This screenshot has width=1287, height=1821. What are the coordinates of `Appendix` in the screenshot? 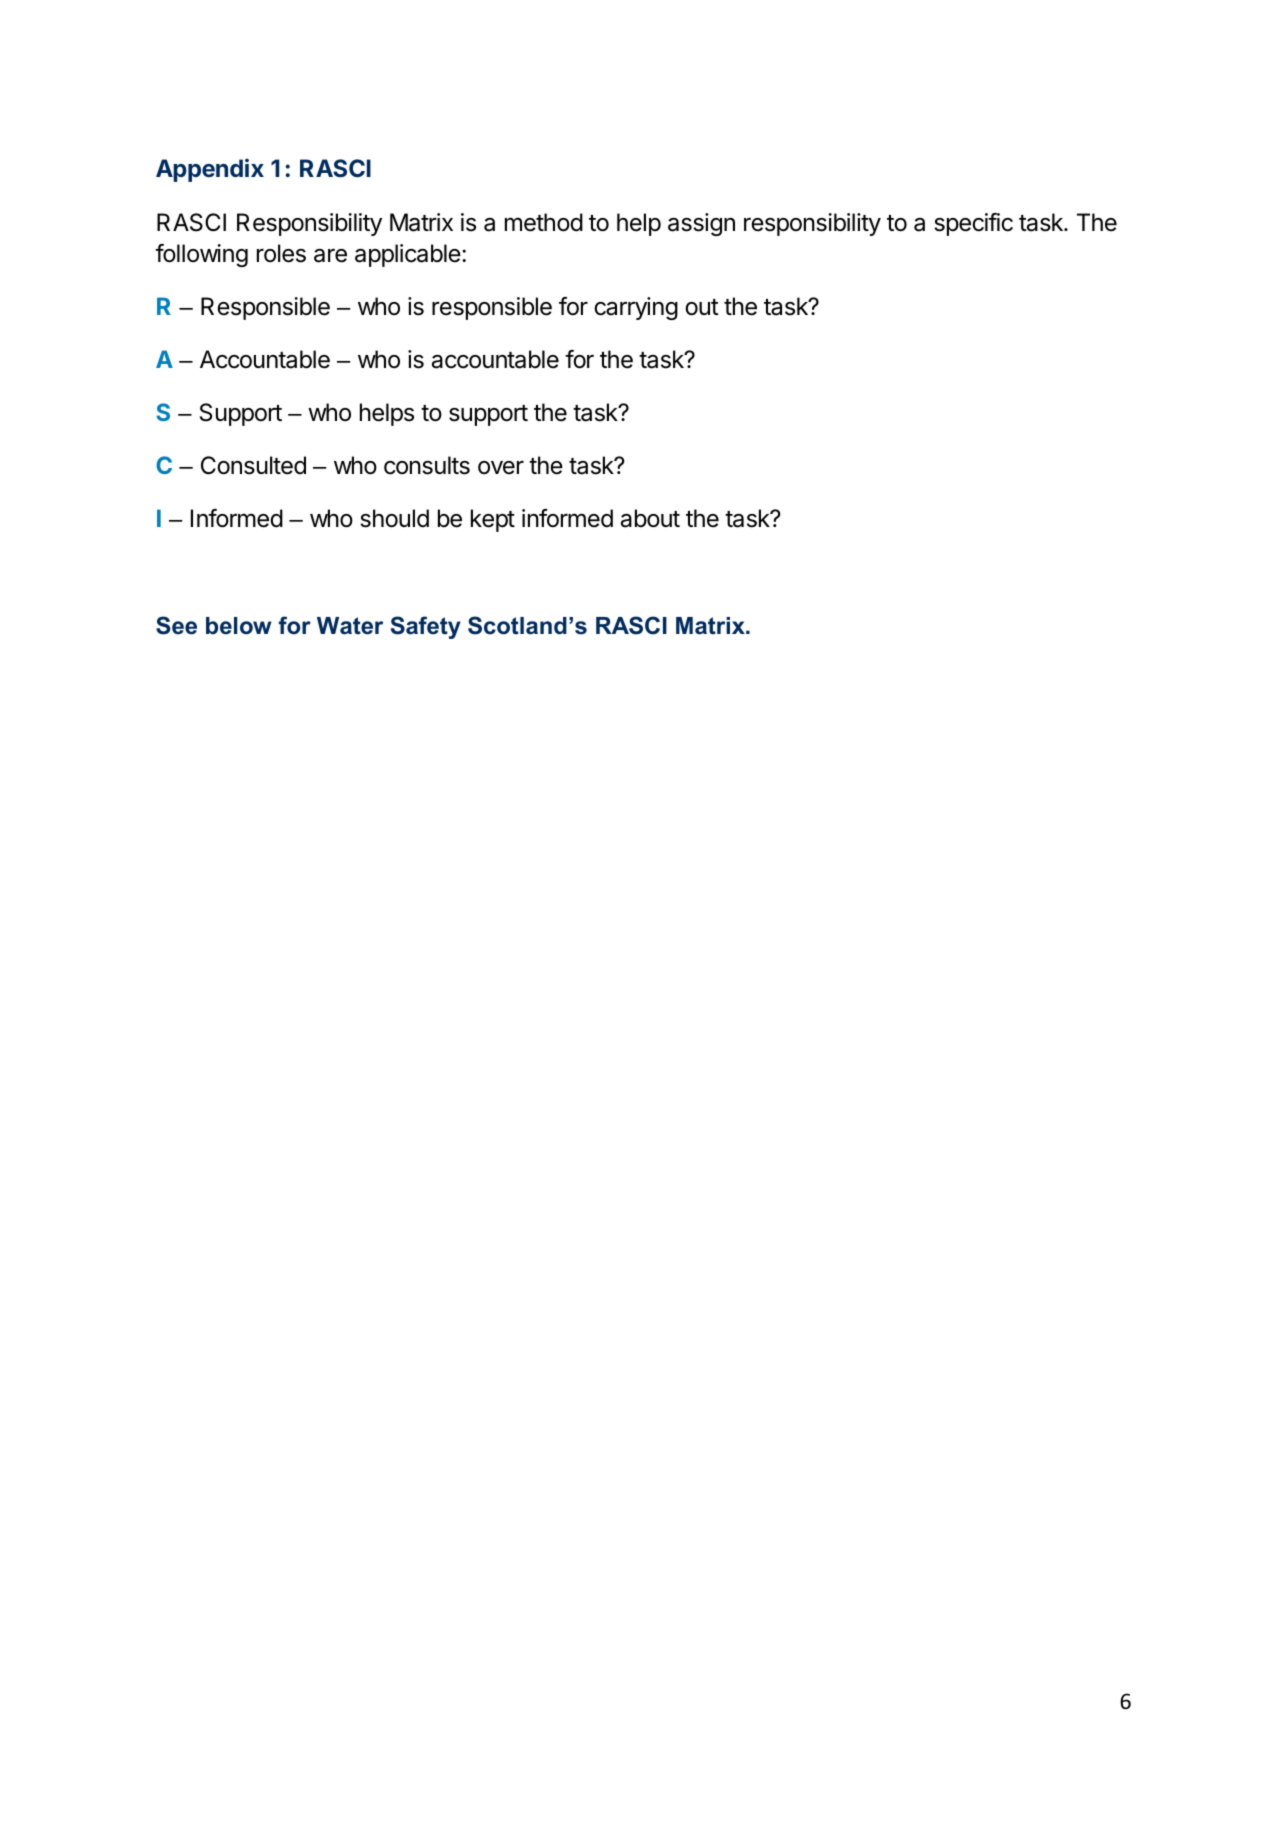 It's located at (210, 170).
